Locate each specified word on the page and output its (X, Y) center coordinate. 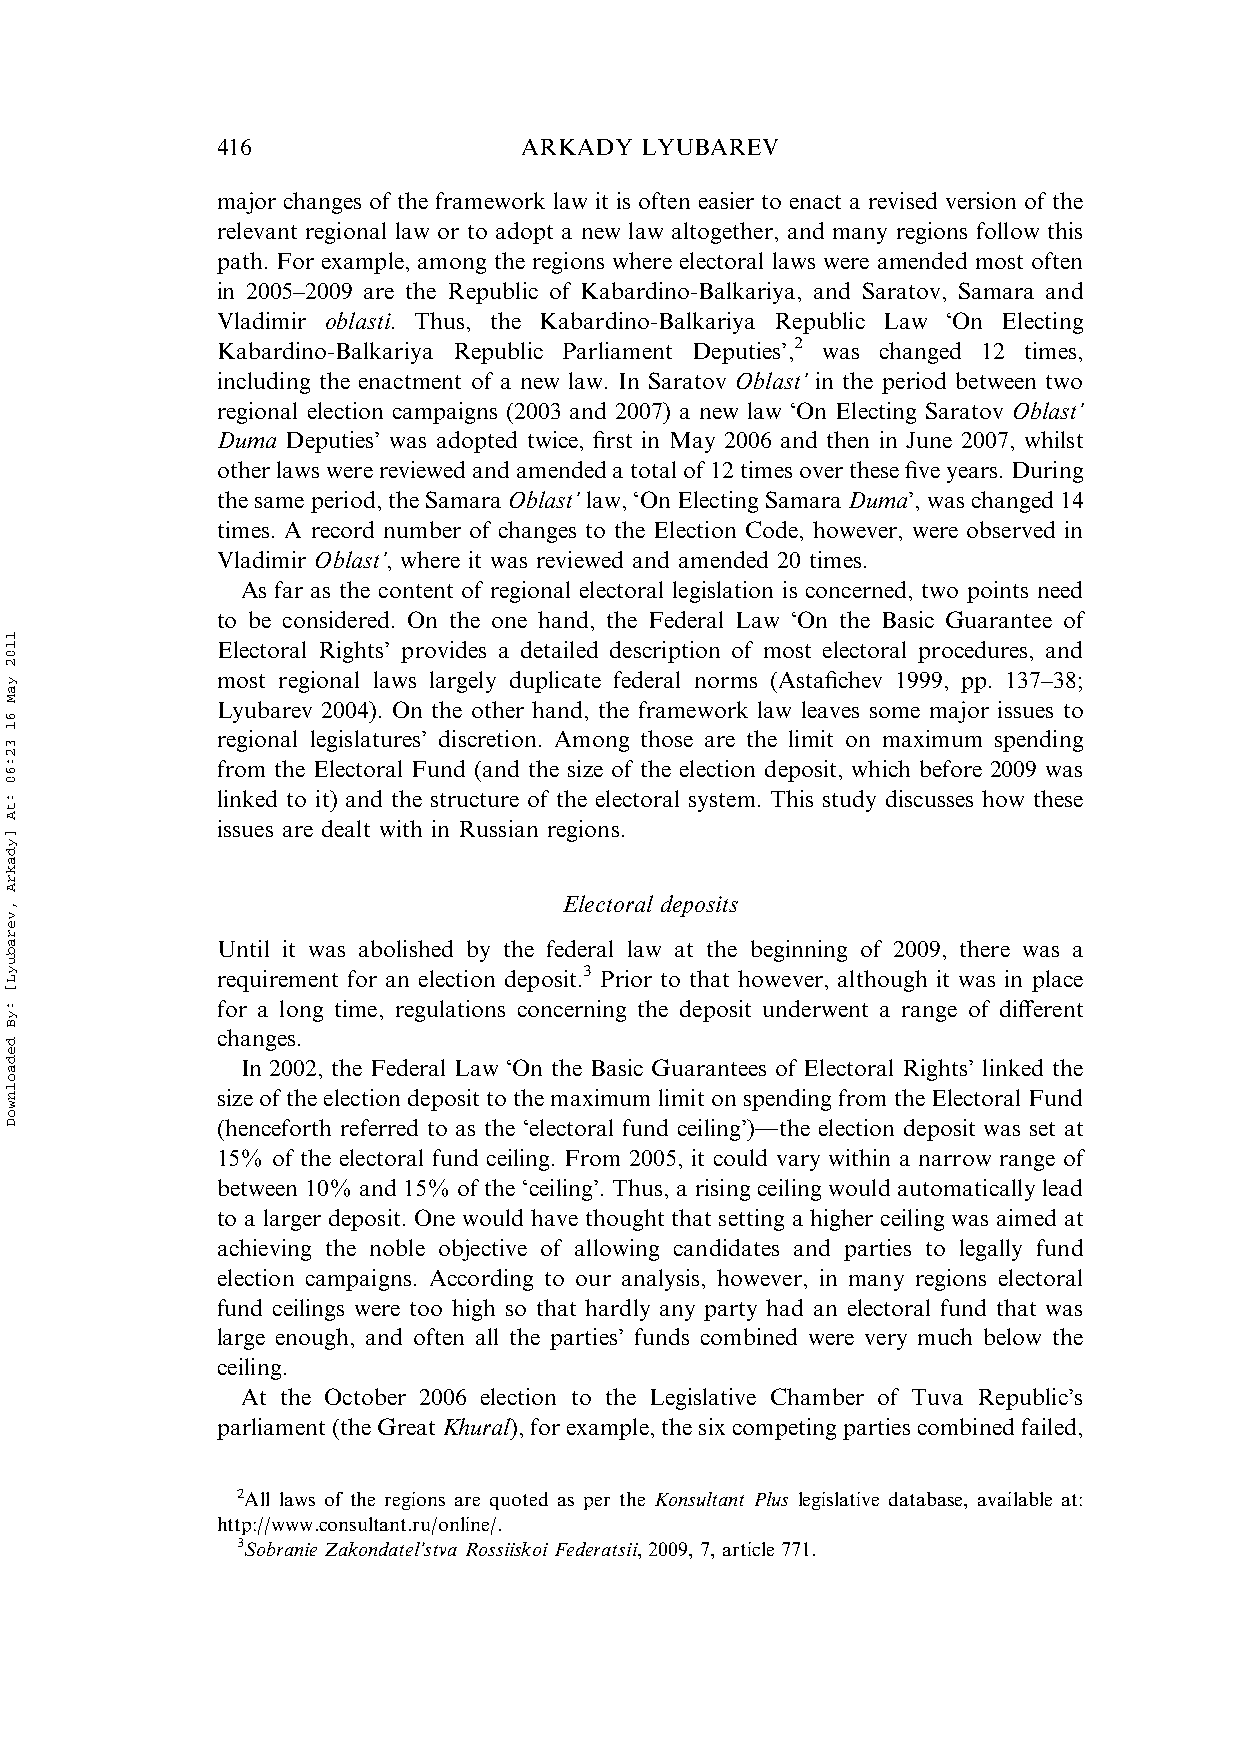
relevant (257, 230)
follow (1008, 230)
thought (625, 1220)
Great (406, 1426)
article (748, 1549)
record (343, 529)
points (997, 592)
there (985, 948)
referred (379, 1127)
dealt (346, 828)
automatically (966, 1190)
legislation (723, 592)
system (722, 802)
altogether (722, 233)
